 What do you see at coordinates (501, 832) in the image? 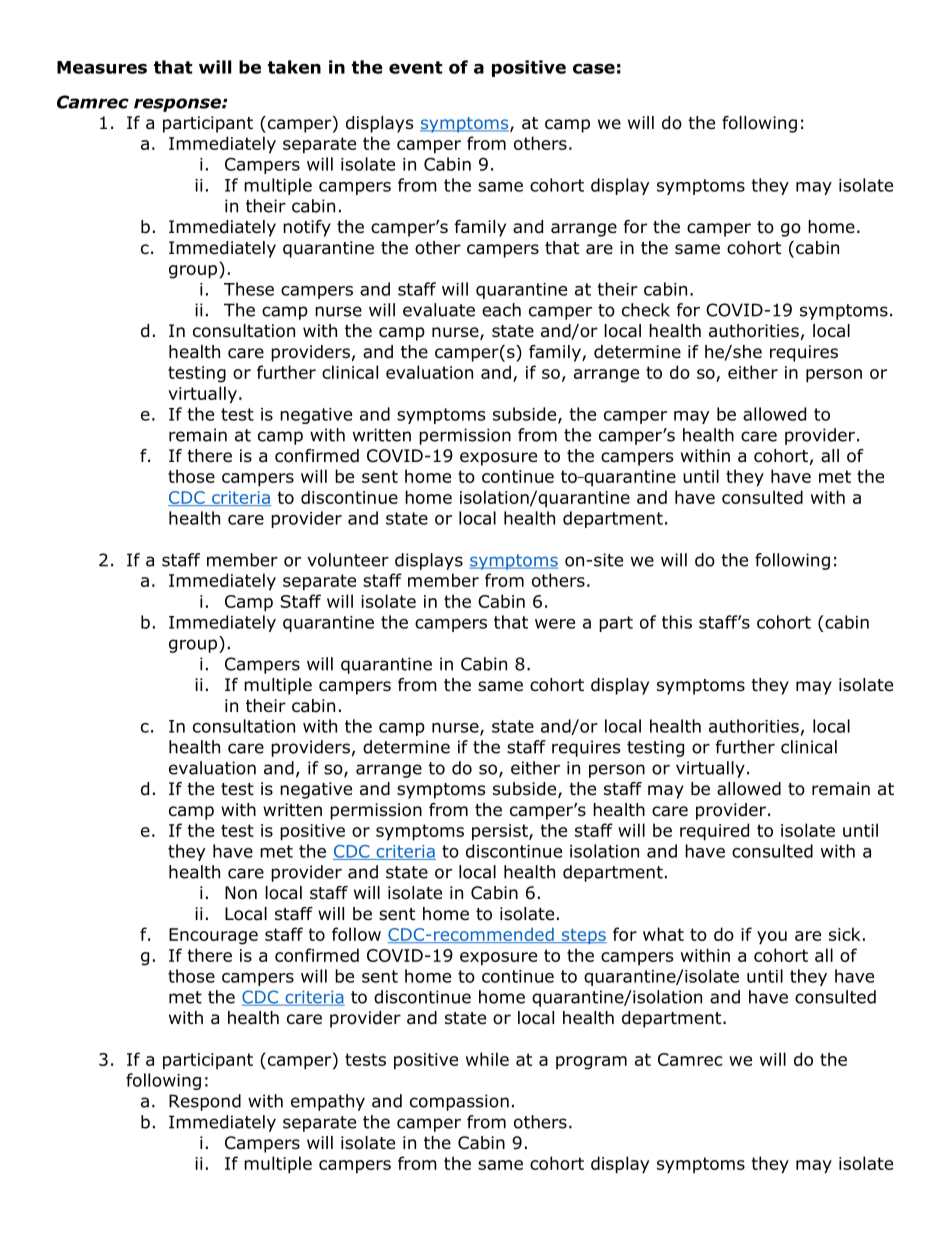
I see `persist` at bounding box center [501, 832].
